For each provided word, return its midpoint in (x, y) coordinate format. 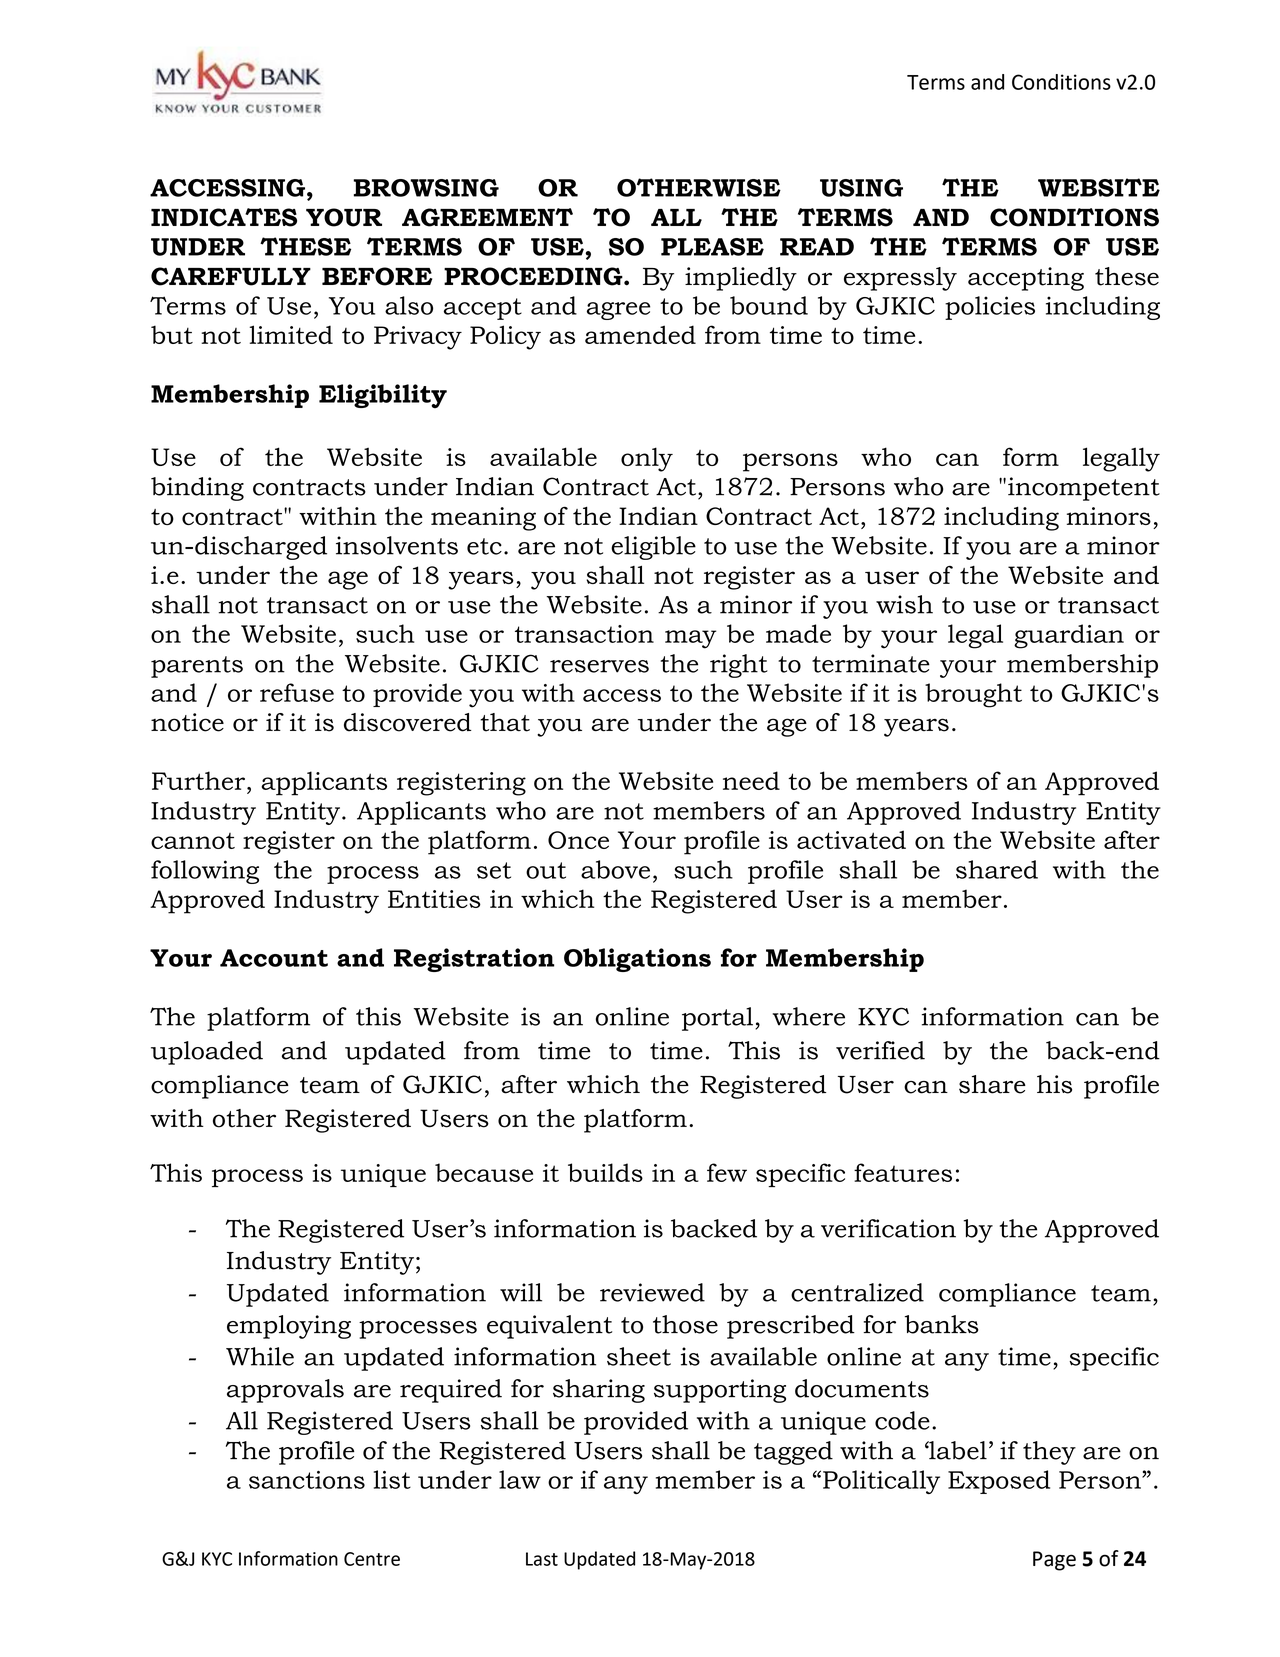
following (205, 872)
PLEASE (712, 247)
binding (197, 489)
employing (289, 1327)
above (615, 869)
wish (904, 604)
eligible (653, 548)
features (903, 1172)
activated (851, 839)
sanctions (307, 1480)
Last (542, 1559)
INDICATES (224, 217)
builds (605, 1172)
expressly (900, 279)
